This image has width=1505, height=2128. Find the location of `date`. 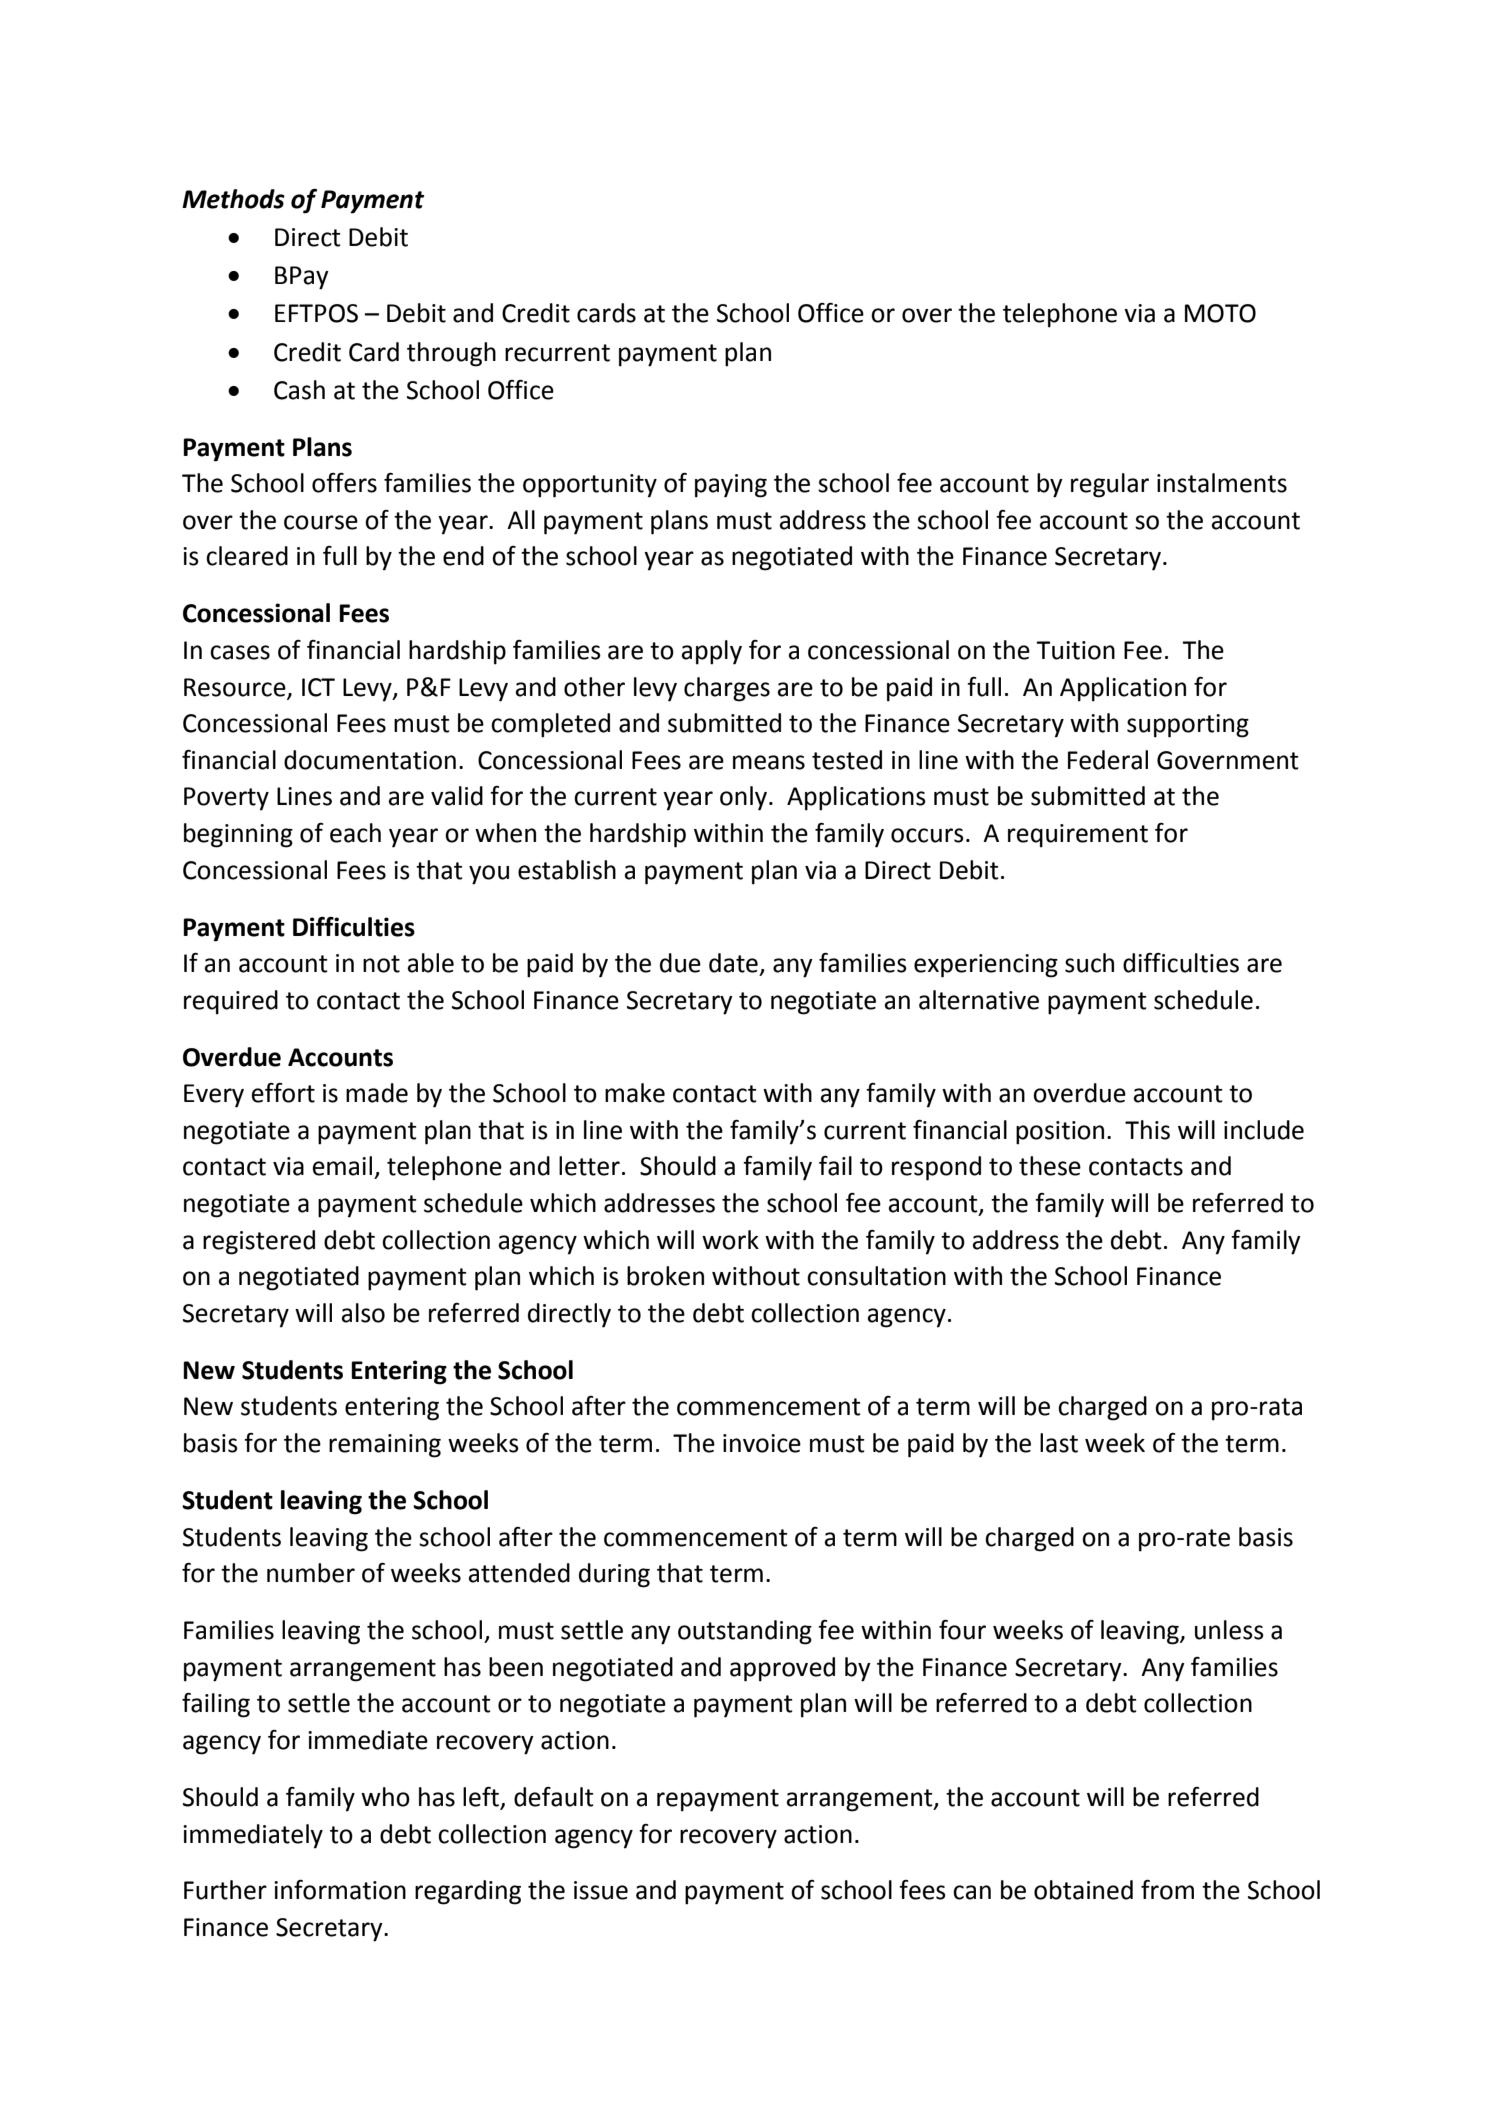

date is located at coordinates (733, 963).
